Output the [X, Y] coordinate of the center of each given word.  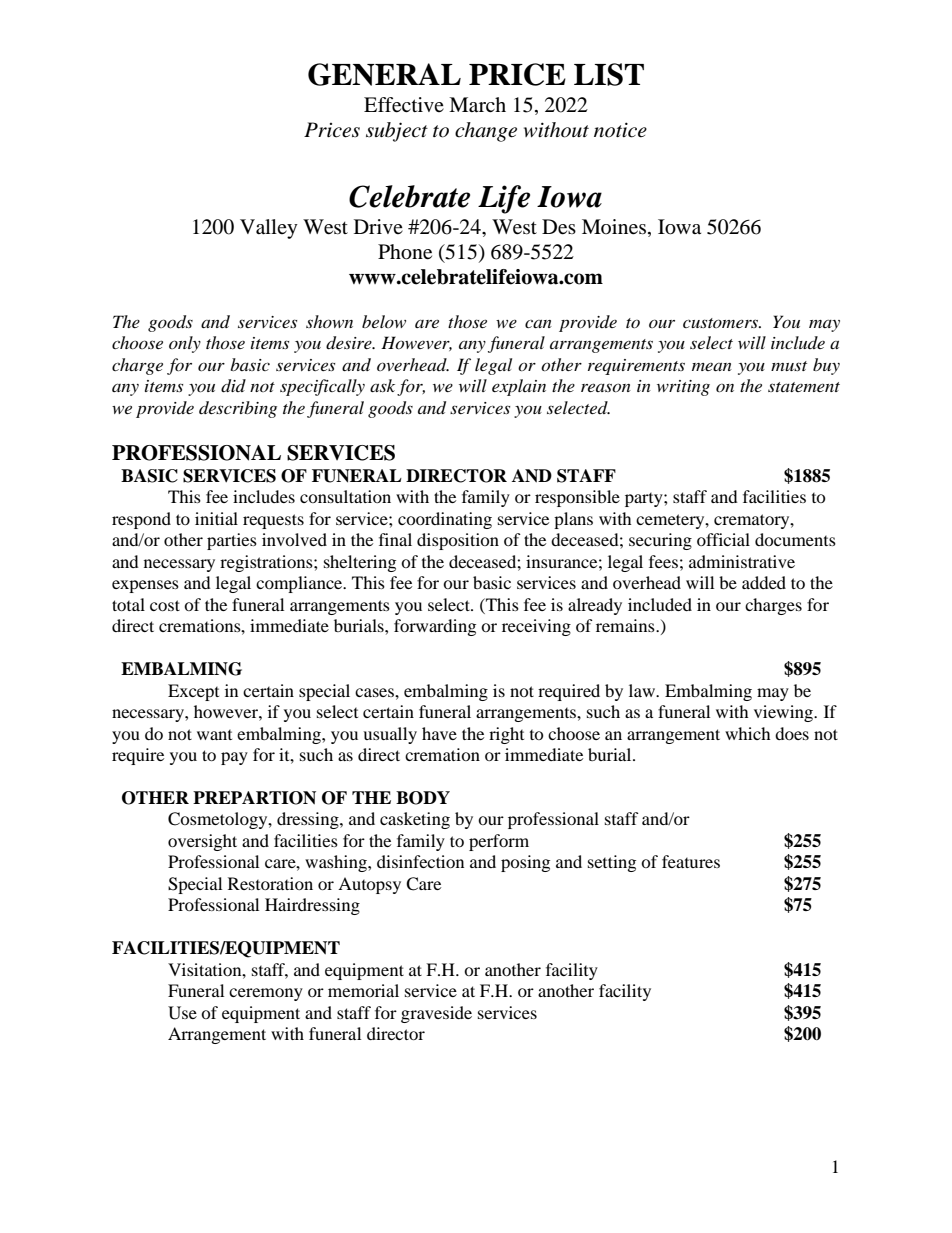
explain [519, 387]
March [477, 105]
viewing [784, 713]
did [233, 386]
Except [193, 692]
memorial [363, 990]
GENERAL [384, 74]
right [506, 735]
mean [712, 367]
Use [182, 1013]
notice [620, 130]
